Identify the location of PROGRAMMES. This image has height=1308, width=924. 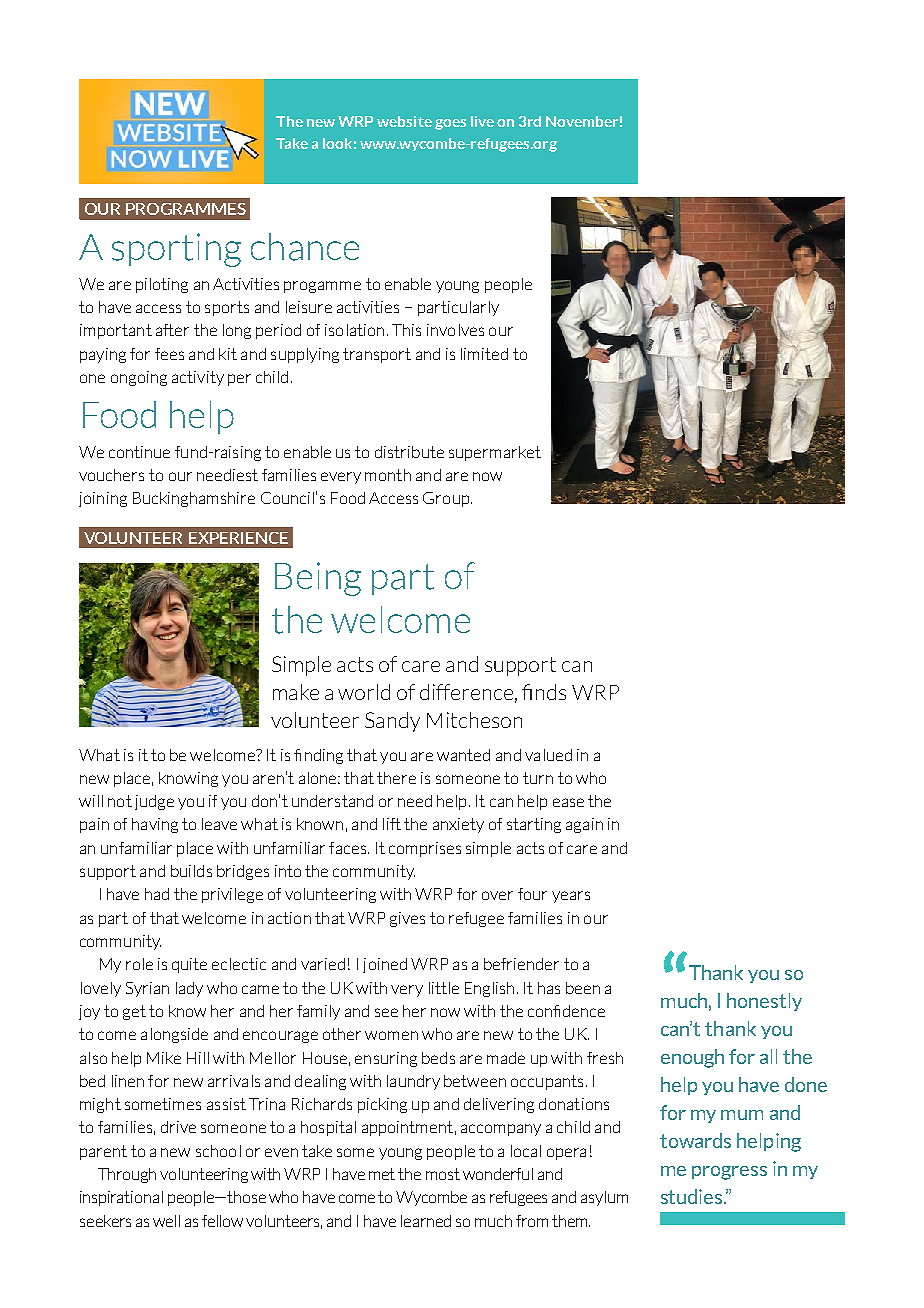
(186, 209).
